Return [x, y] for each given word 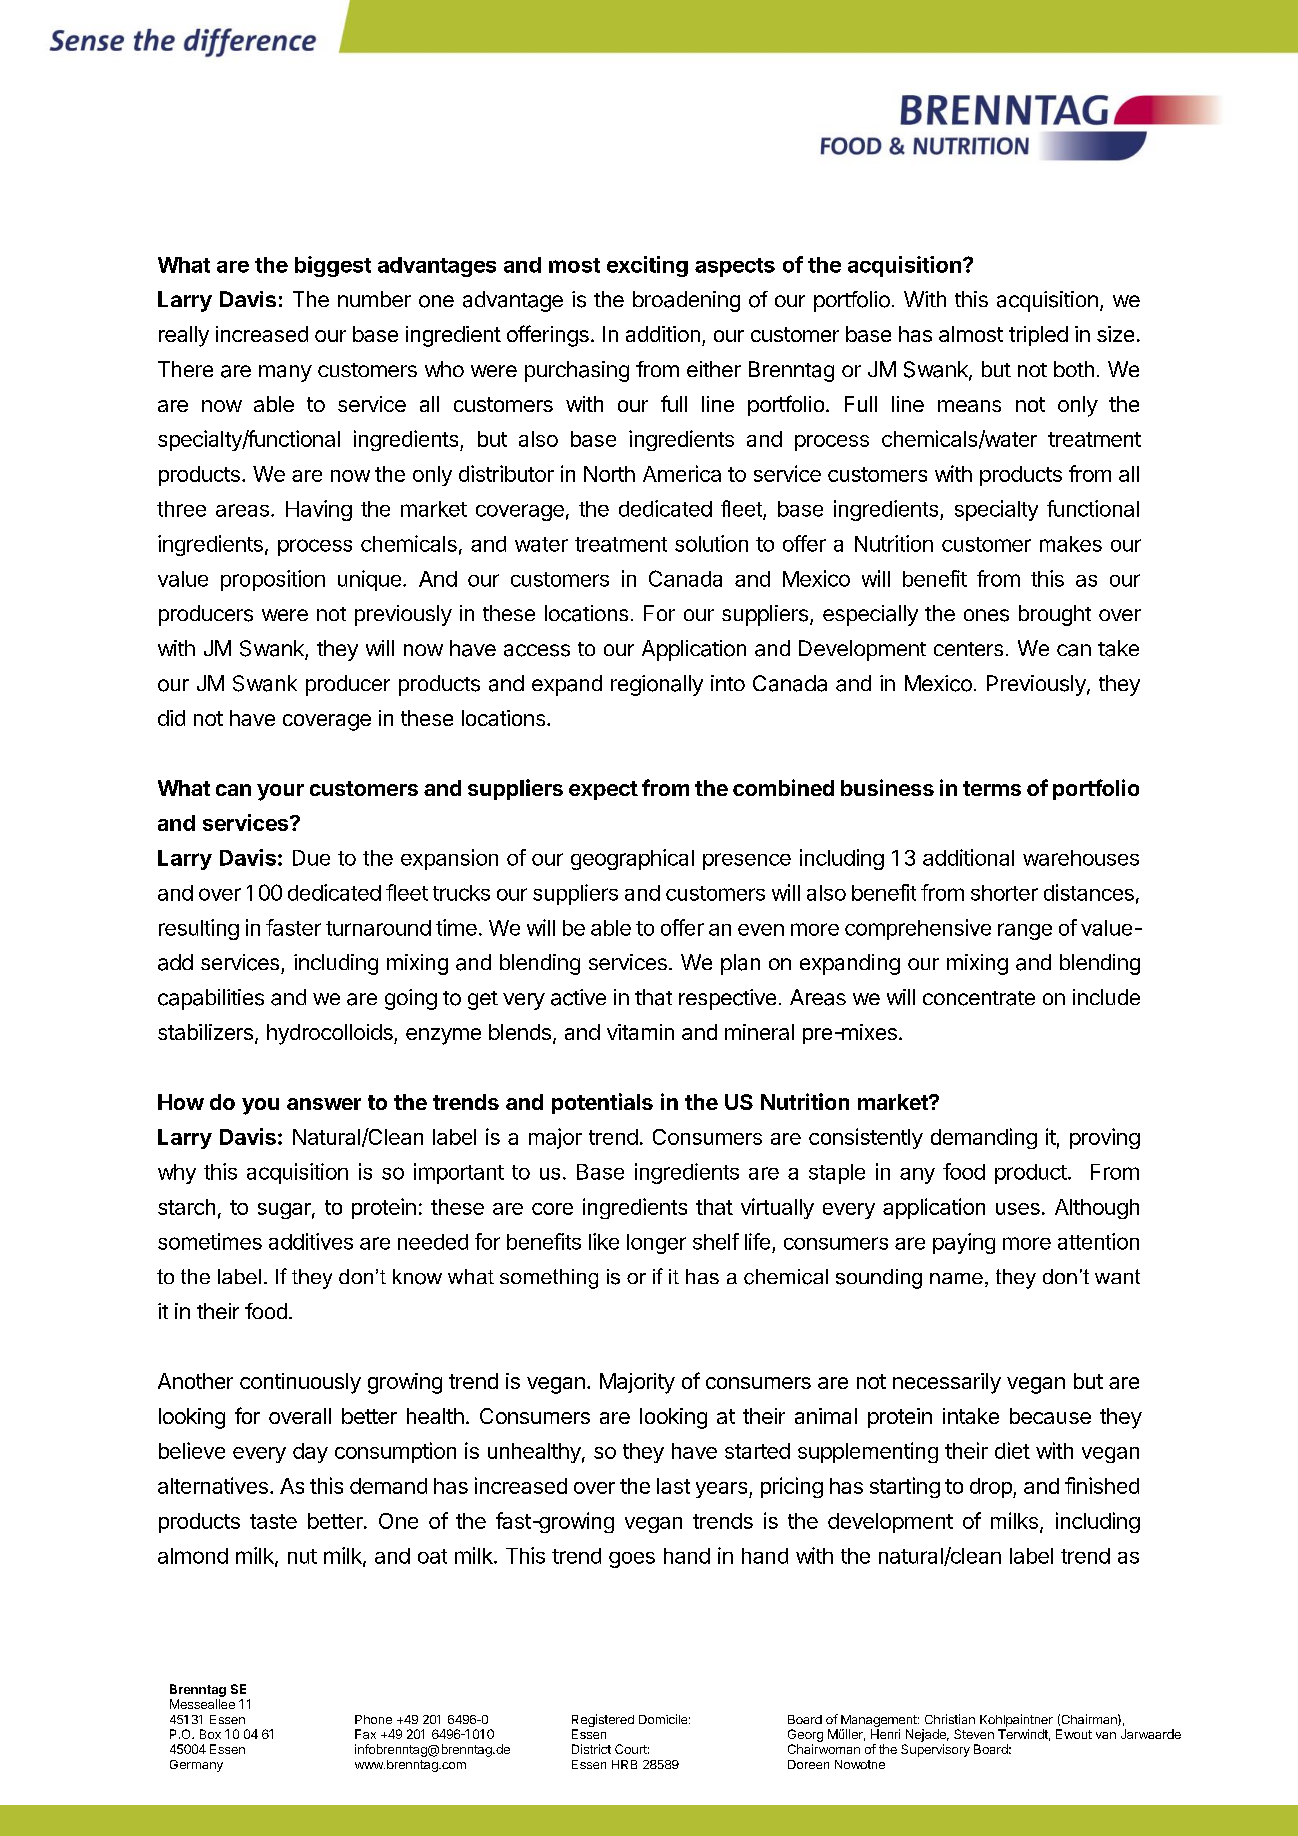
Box [210, 1734]
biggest [333, 266]
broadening [686, 301]
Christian [950, 1719]
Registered [603, 1722]
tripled [1038, 336]
